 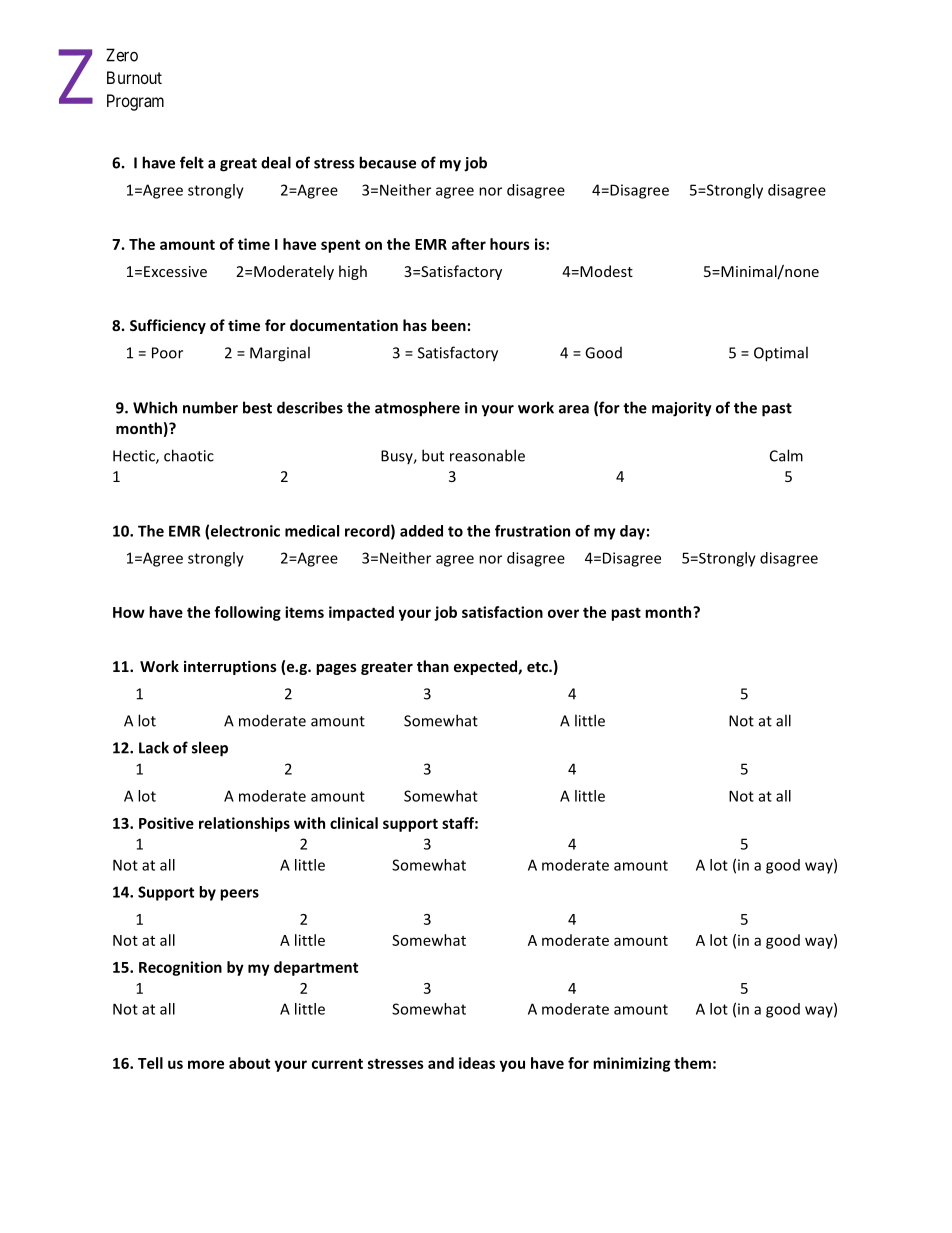 What do you see at coordinates (682, 409) in the document?
I see `majority` at bounding box center [682, 409].
